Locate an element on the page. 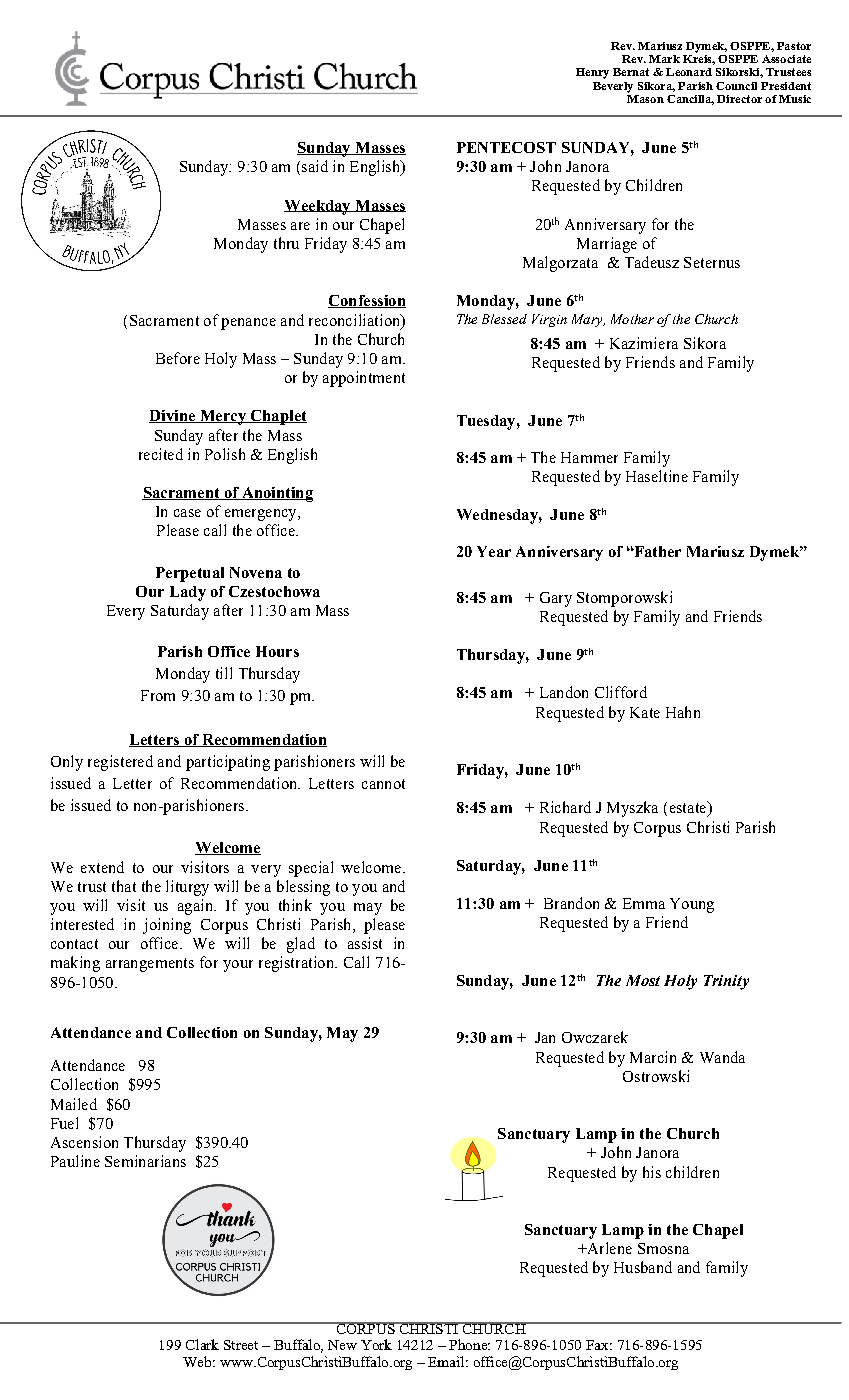  PENTECOST is located at coordinates (506, 147).
